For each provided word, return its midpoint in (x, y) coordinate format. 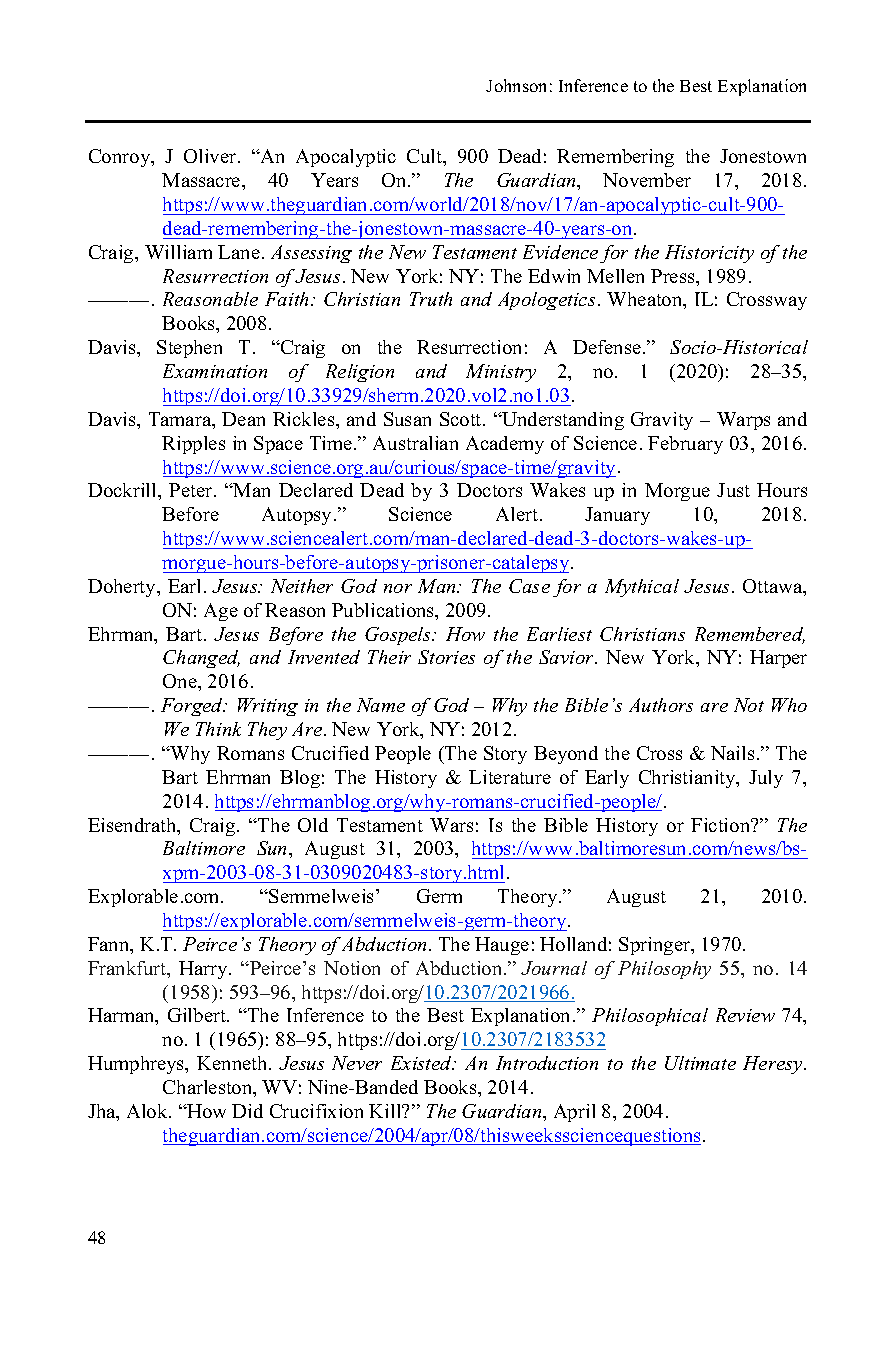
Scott (462, 419)
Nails (732, 753)
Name (381, 705)
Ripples (193, 445)
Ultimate (700, 1063)
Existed (422, 1063)
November (647, 180)
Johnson (516, 85)
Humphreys (137, 1065)
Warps (743, 421)
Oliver (211, 156)
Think (218, 729)
